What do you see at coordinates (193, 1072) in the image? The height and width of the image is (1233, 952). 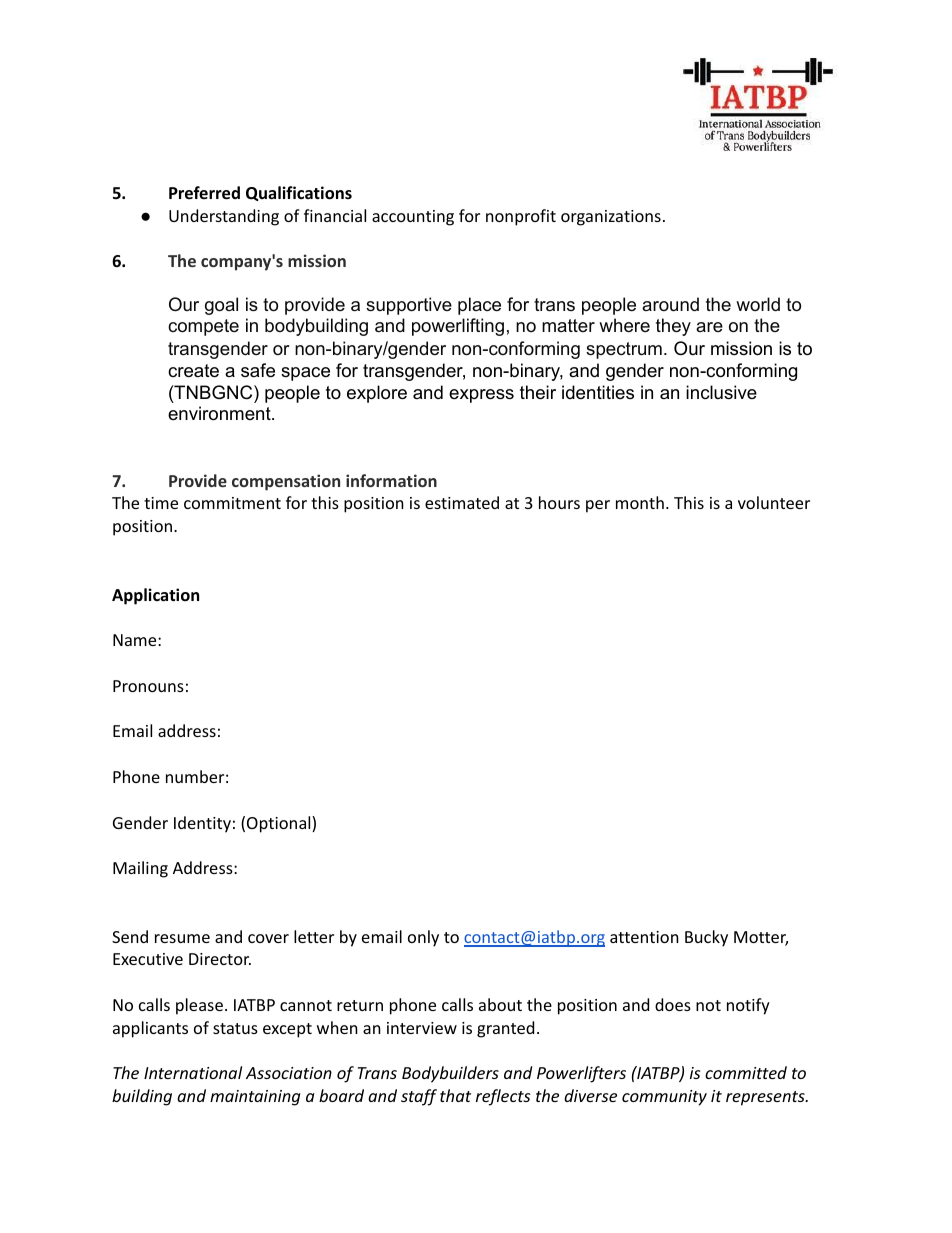 I see `International` at bounding box center [193, 1072].
